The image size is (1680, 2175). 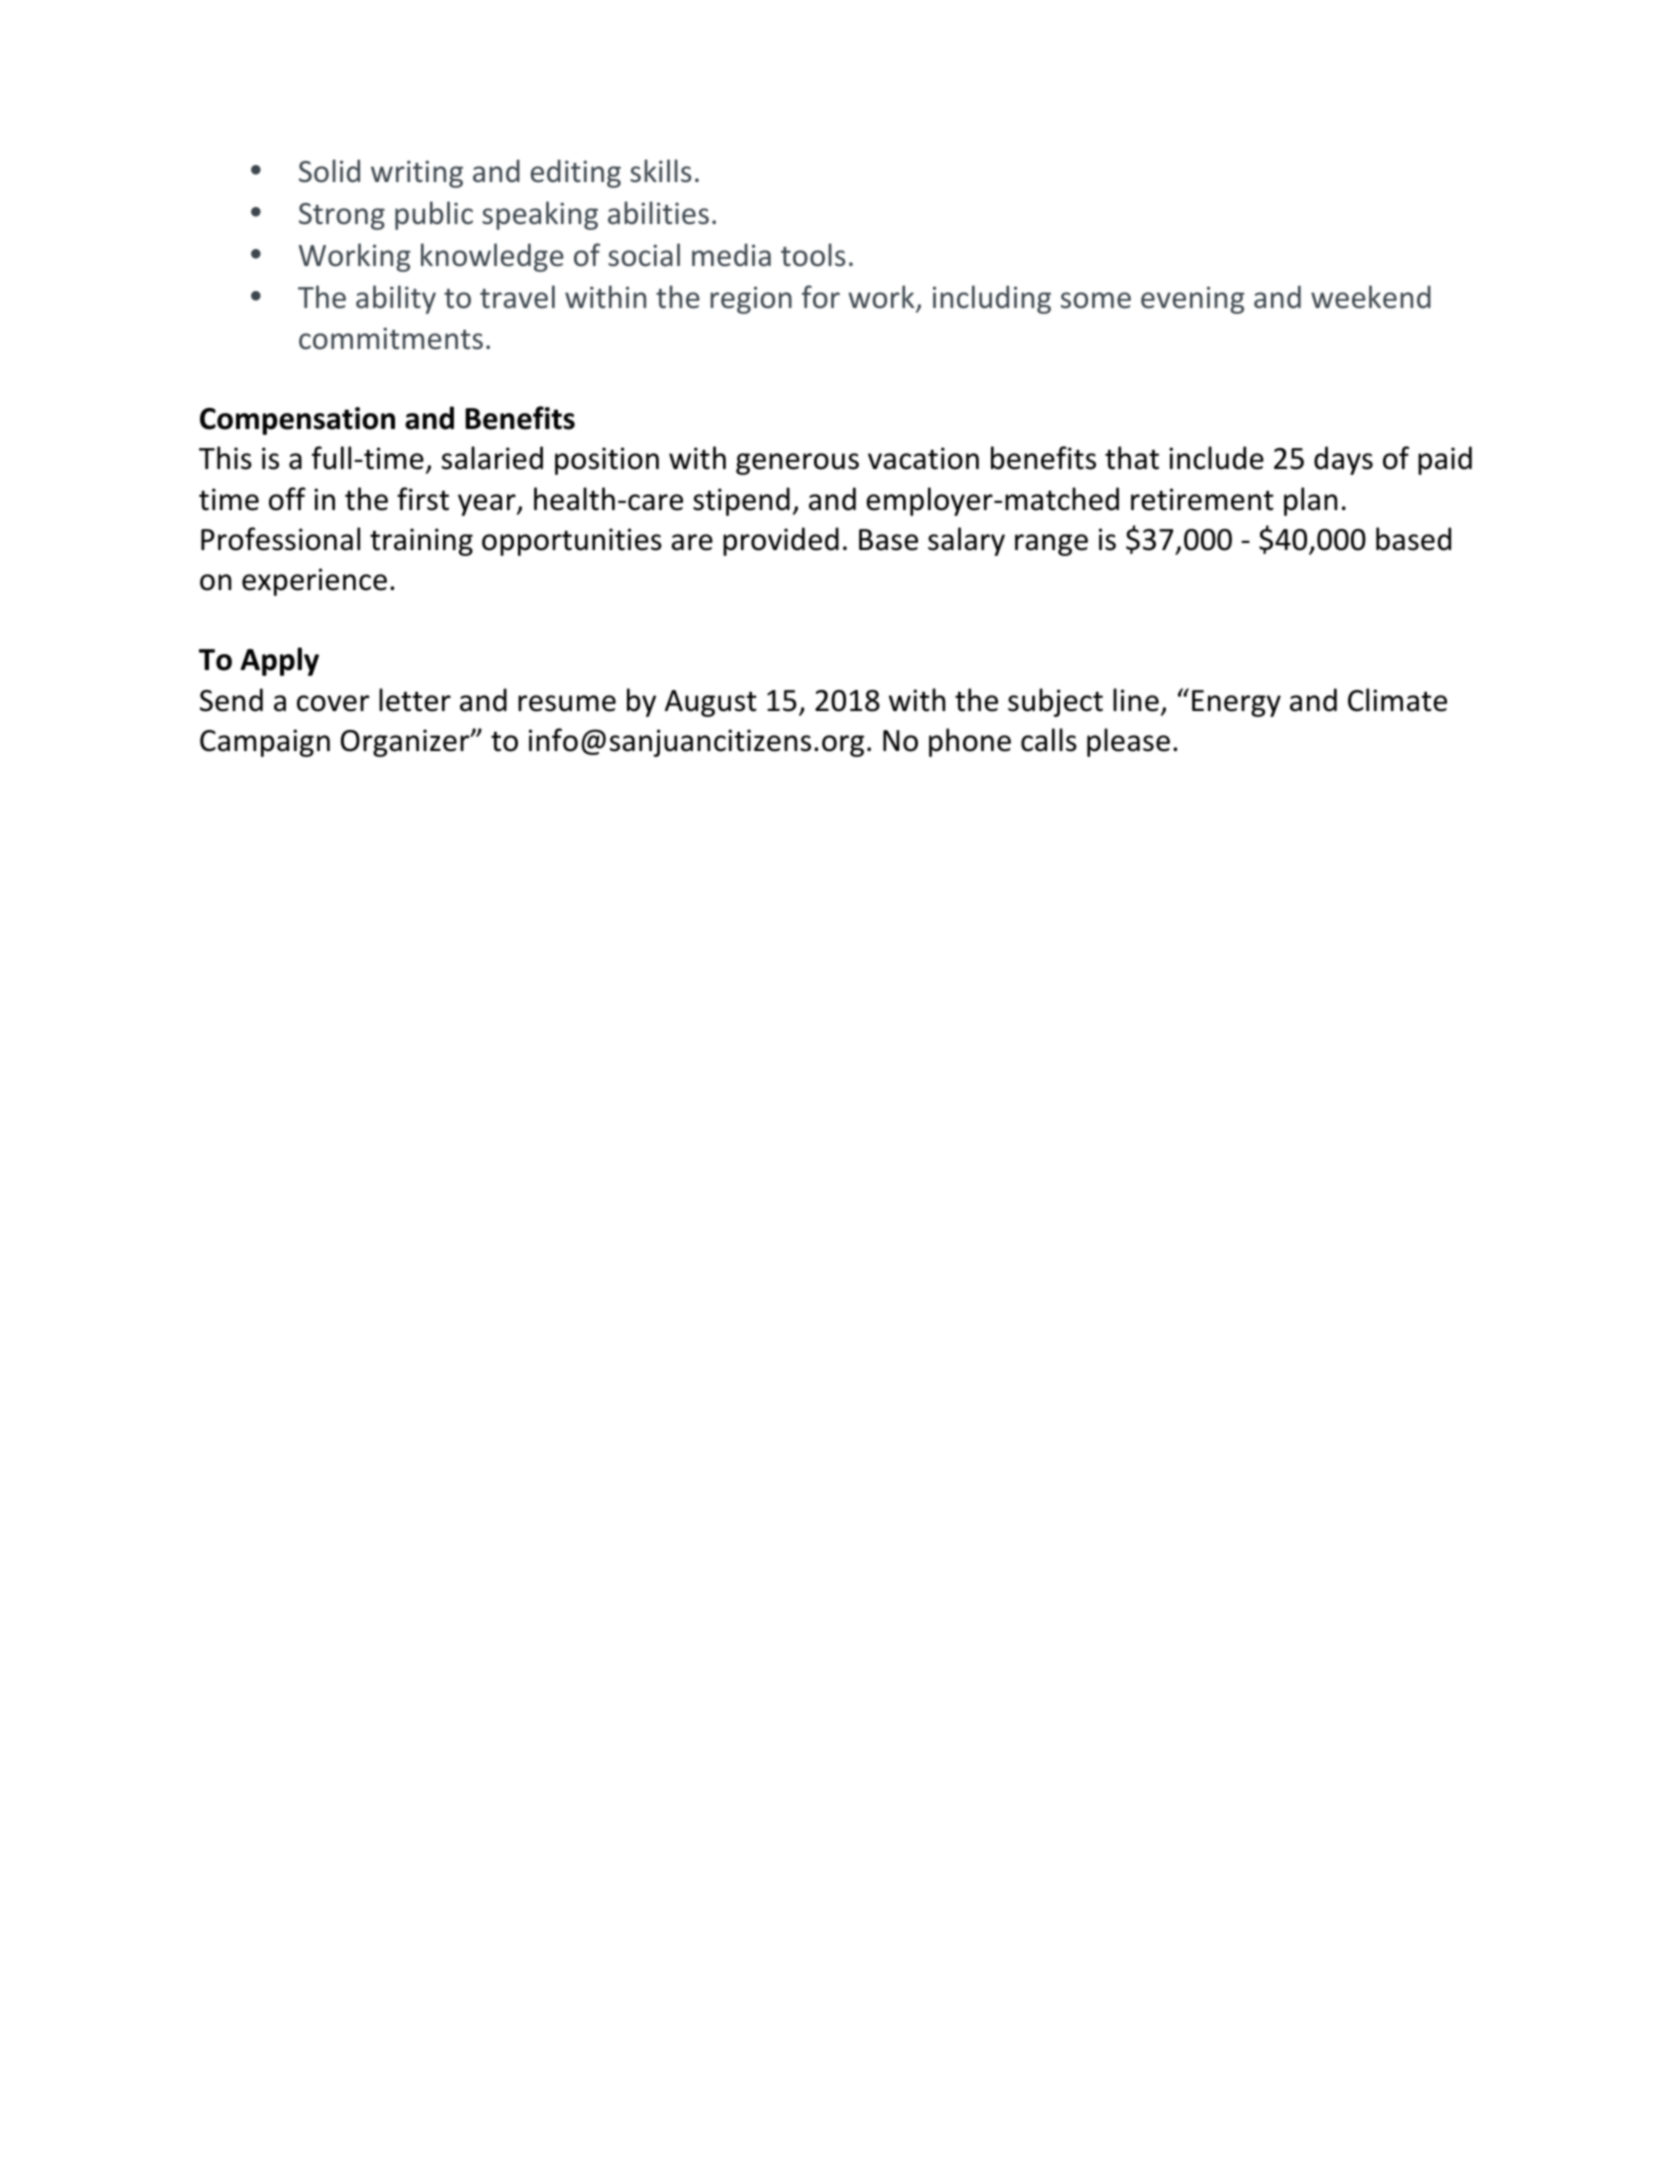 What do you see at coordinates (821, 297) in the screenshot?
I see `for` at bounding box center [821, 297].
